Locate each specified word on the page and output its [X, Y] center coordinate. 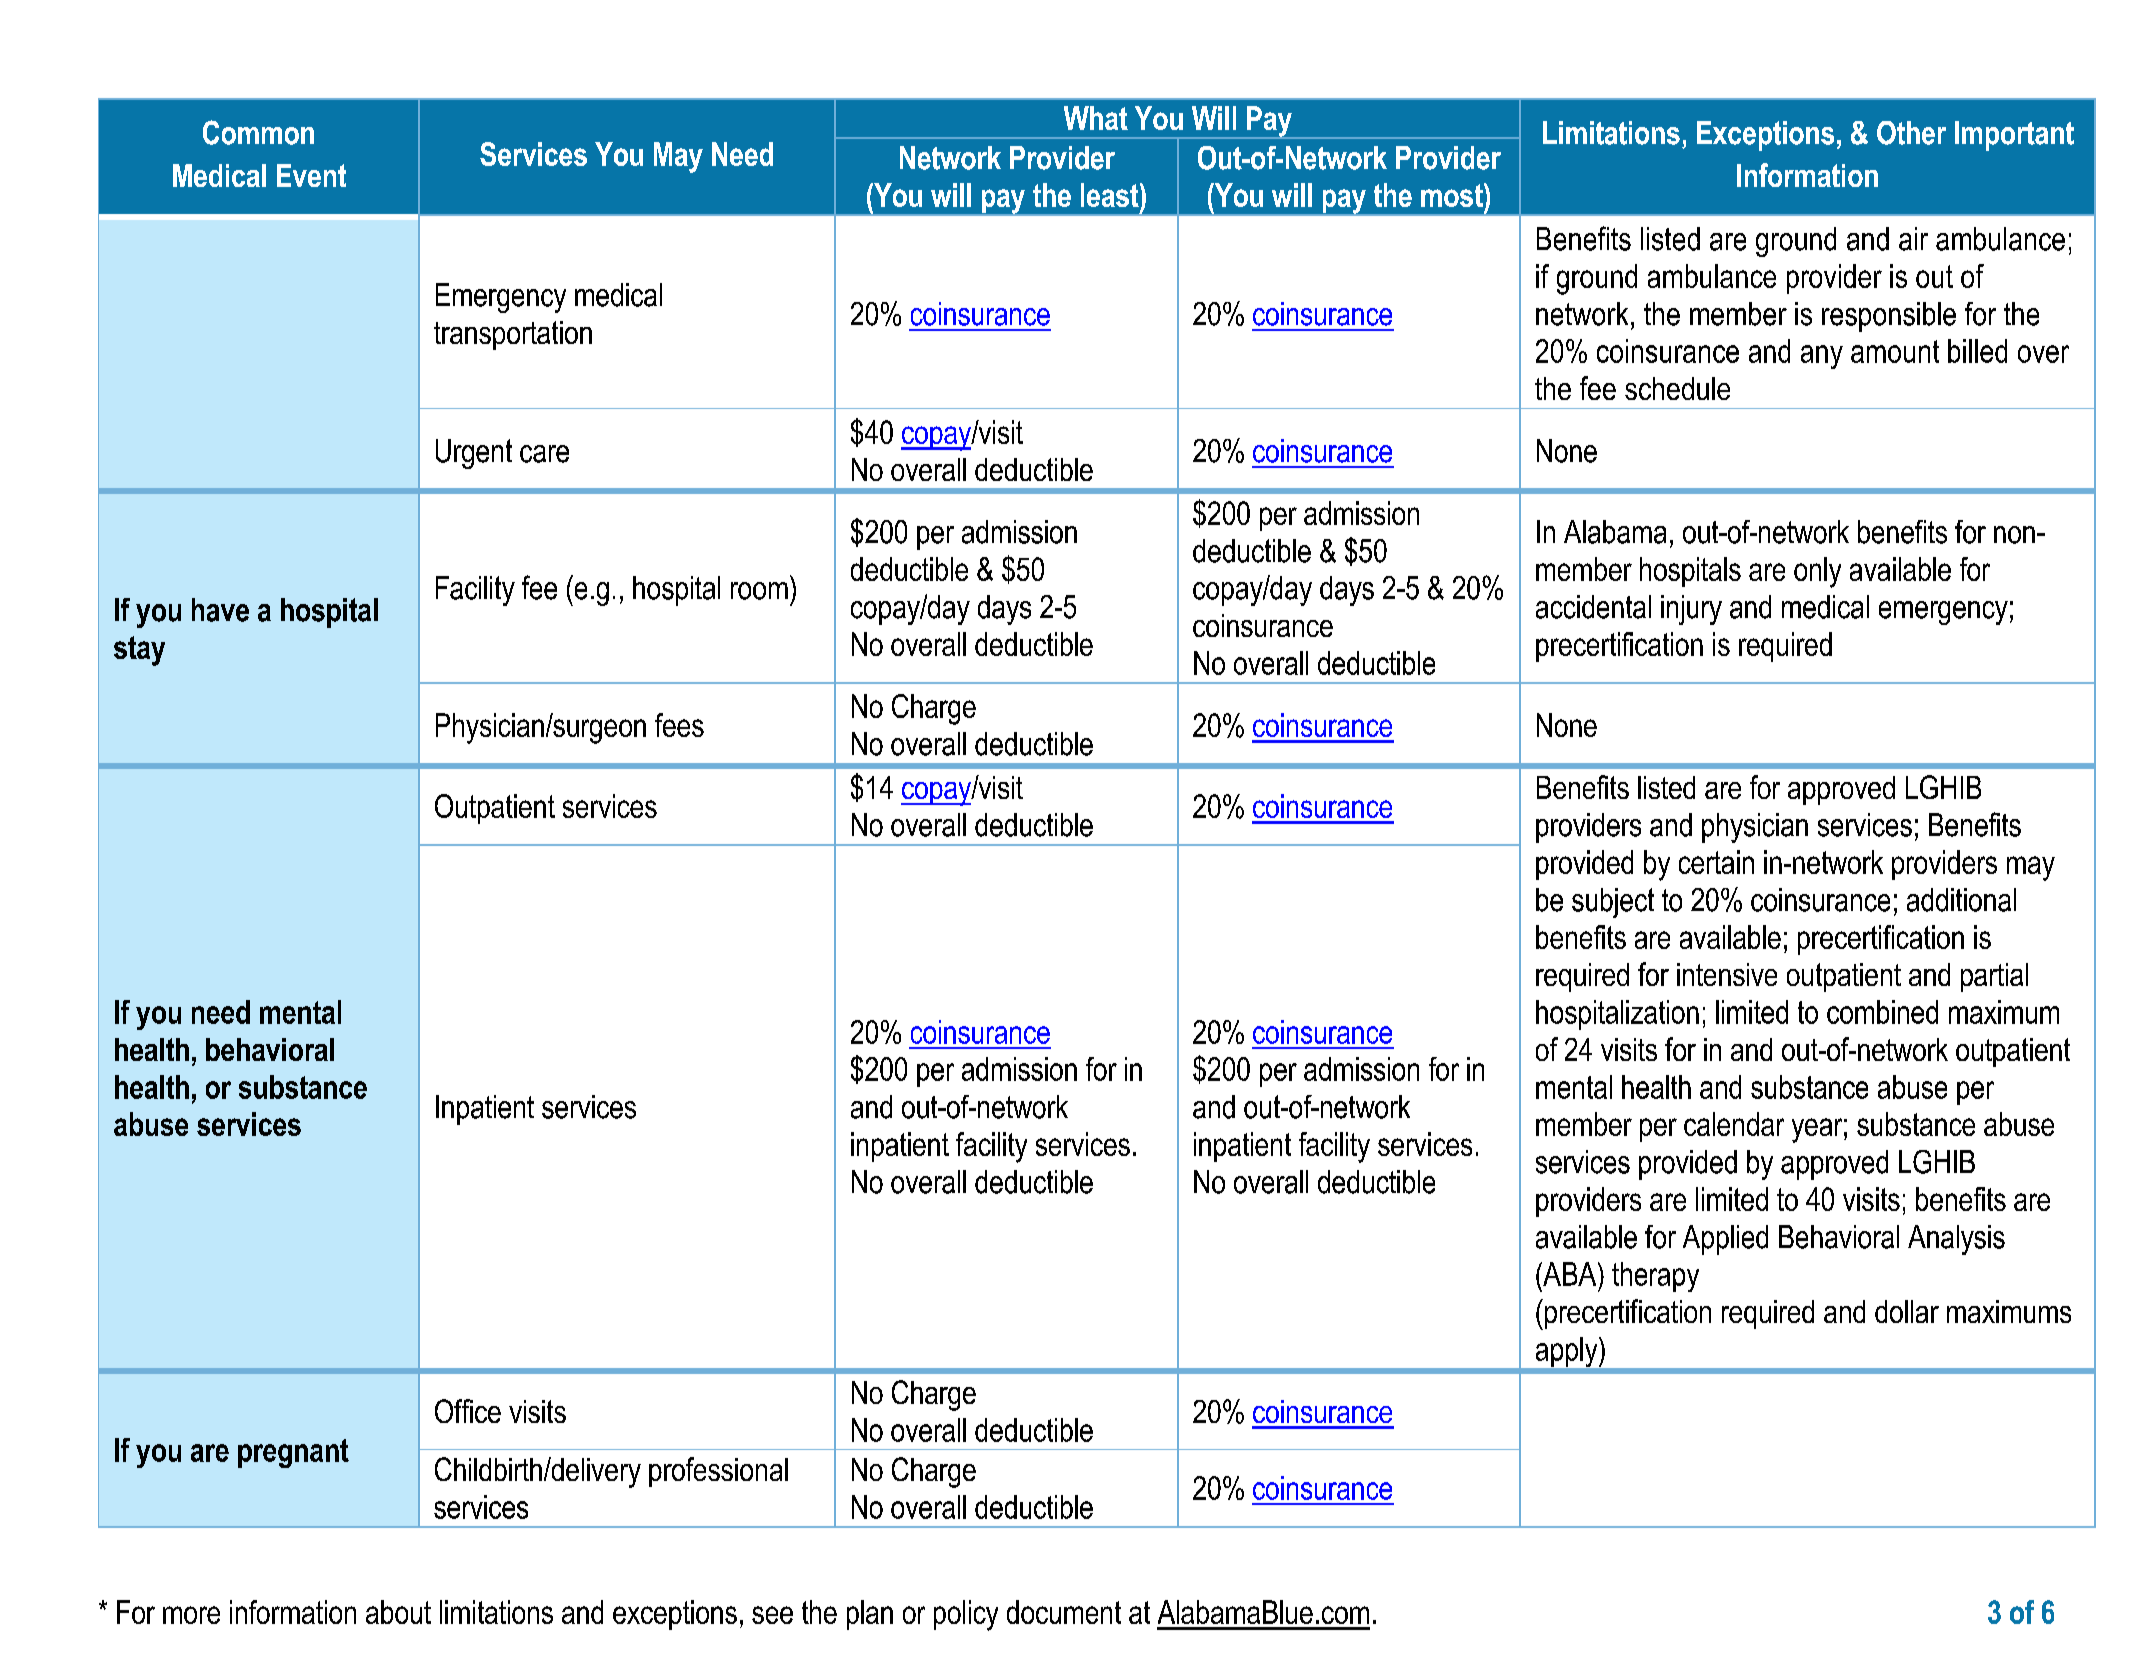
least [1111, 195]
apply [1568, 1352]
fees [679, 725]
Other [1911, 133]
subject [1613, 903]
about [398, 1612]
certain [1716, 862]
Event [311, 175]
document [1064, 1612]
